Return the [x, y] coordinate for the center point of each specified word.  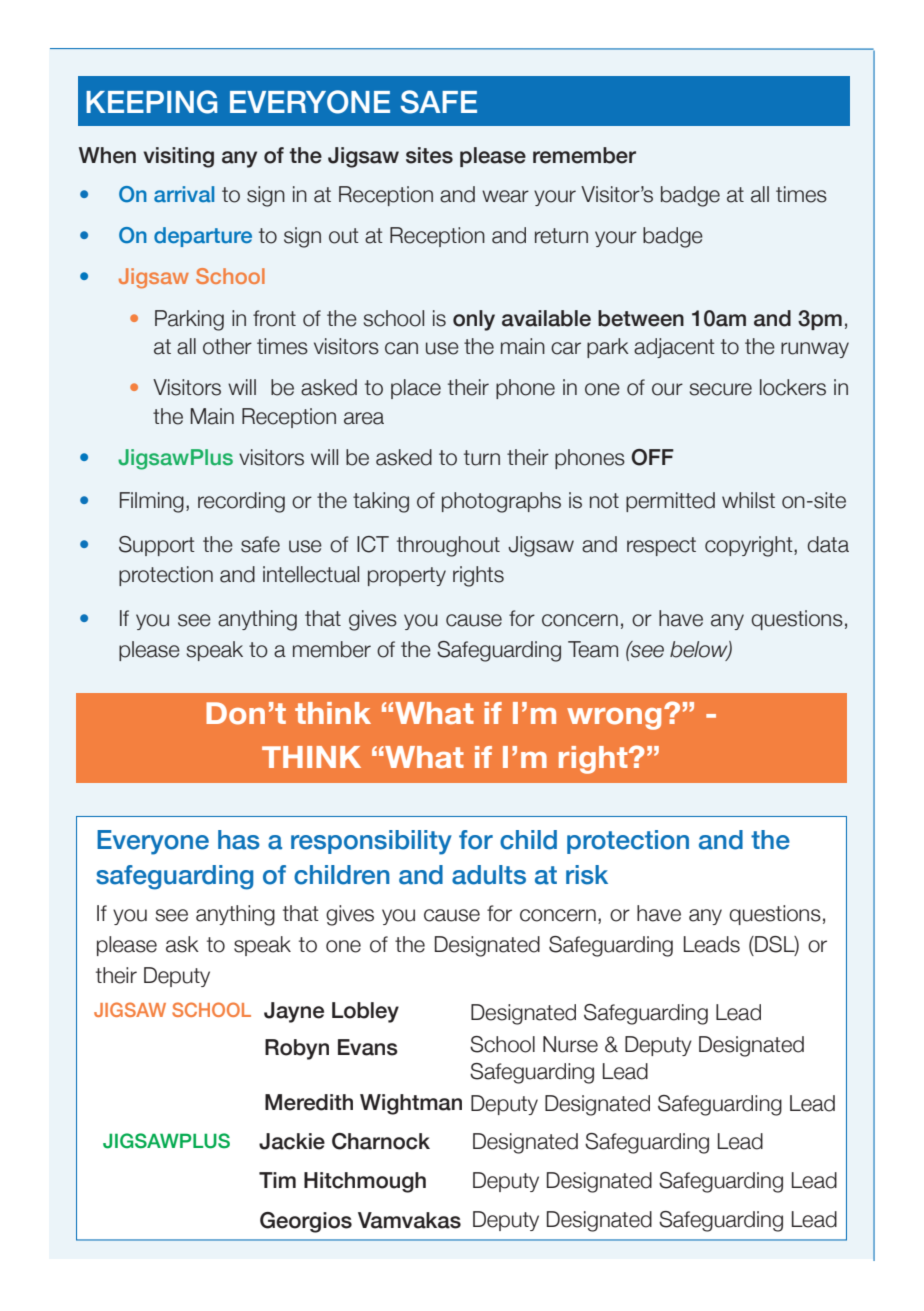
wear [505, 196]
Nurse [570, 1044]
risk [587, 875]
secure [720, 389]
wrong [614, 719]
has [239, 840]
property [407, 576]
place [416, 389]
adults [489, 875]
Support [157, 546]
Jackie [292, 1141]
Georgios [306, 1222]
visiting [178, 157]
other [227, 346]
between [641, 318]
